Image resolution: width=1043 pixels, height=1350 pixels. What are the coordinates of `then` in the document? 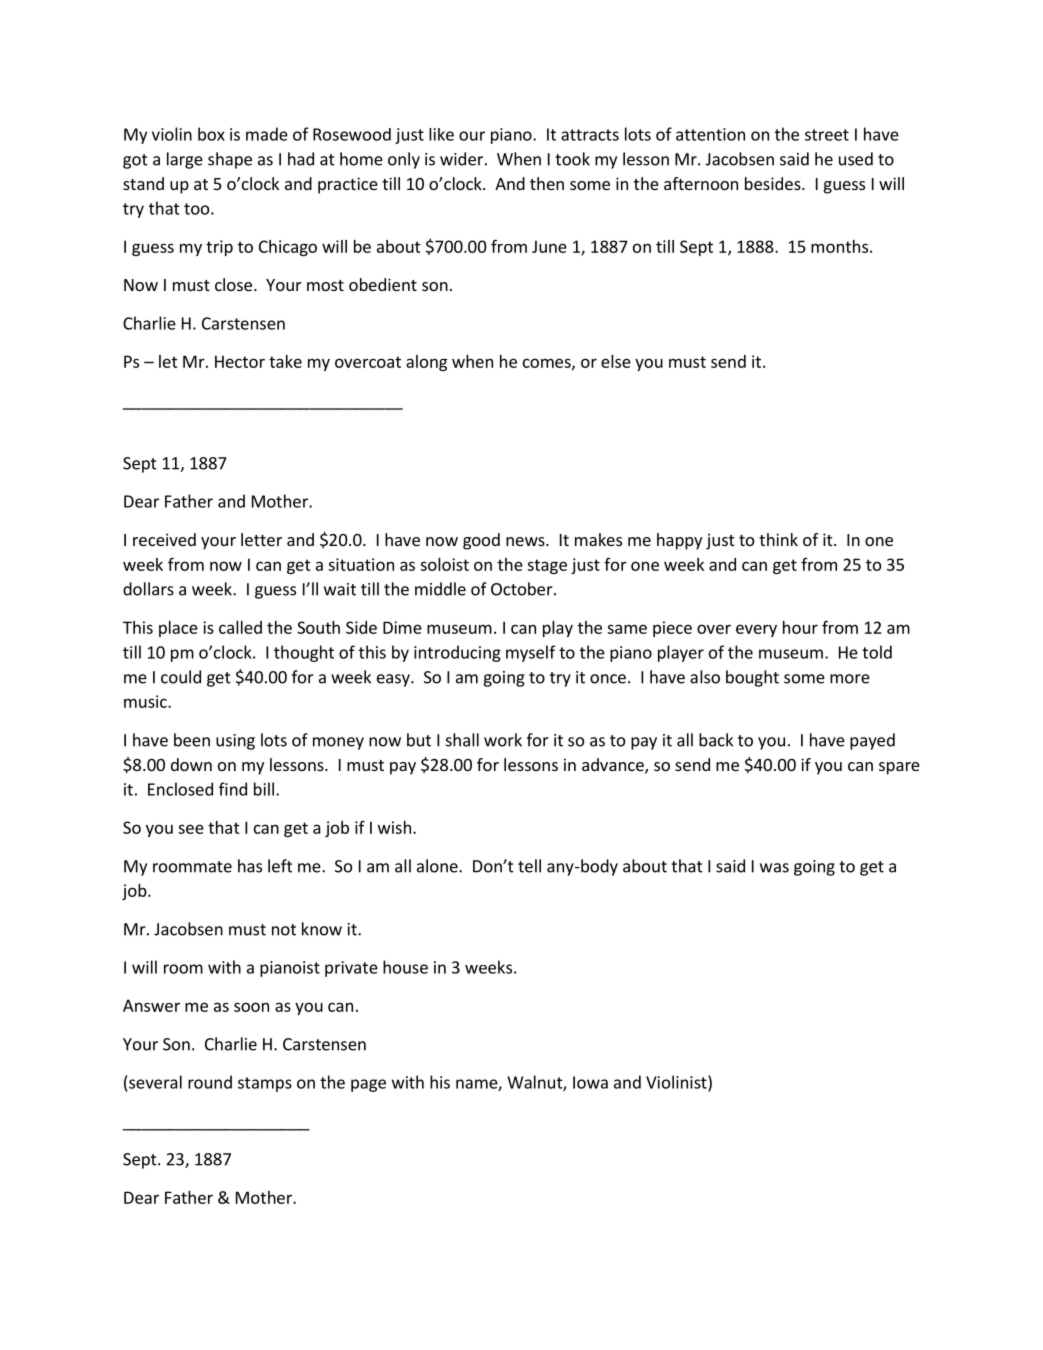 It's located at (547, 183).
